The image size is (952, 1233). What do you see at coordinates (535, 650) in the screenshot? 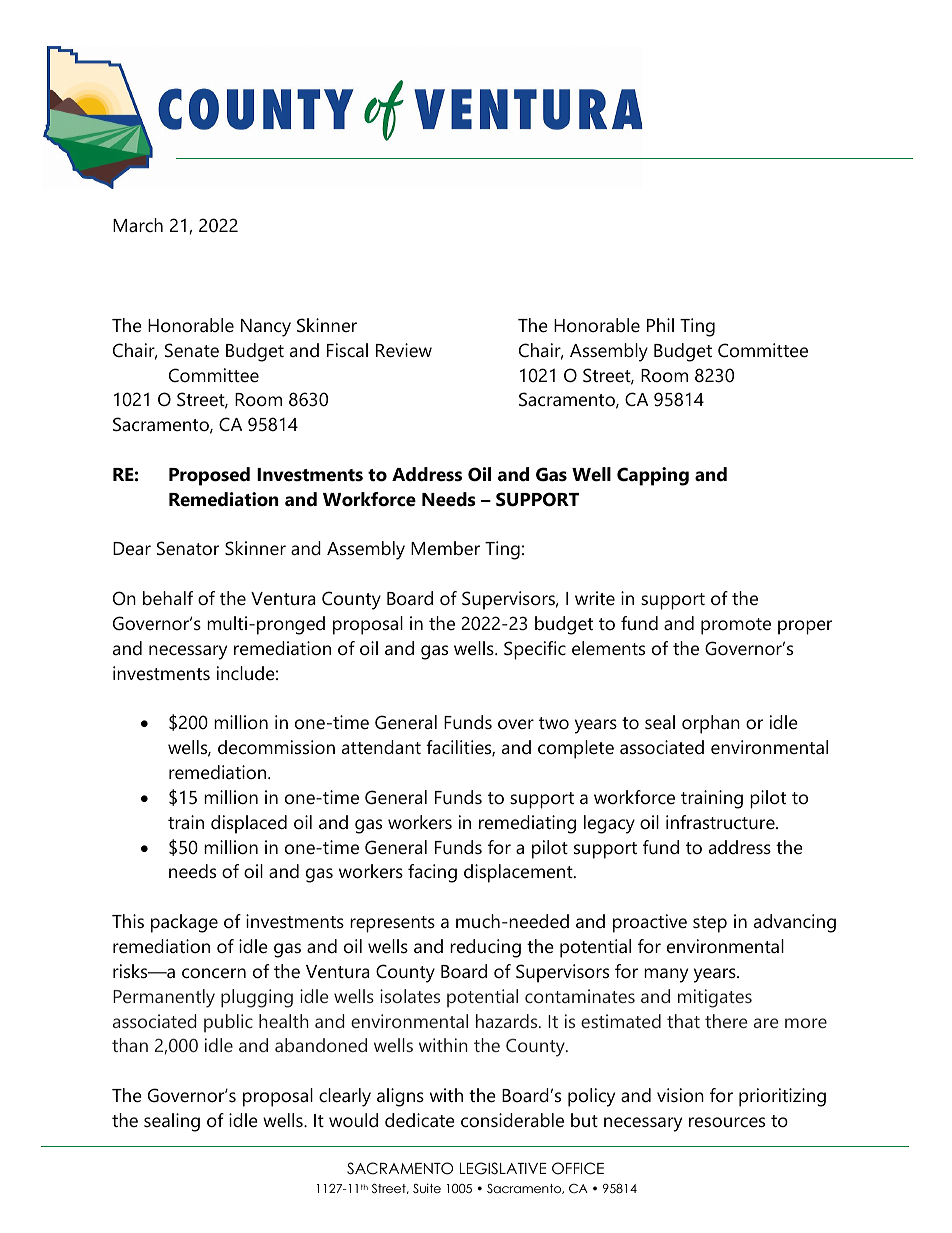
I see `Specific` at bounding box center [535, 650].
